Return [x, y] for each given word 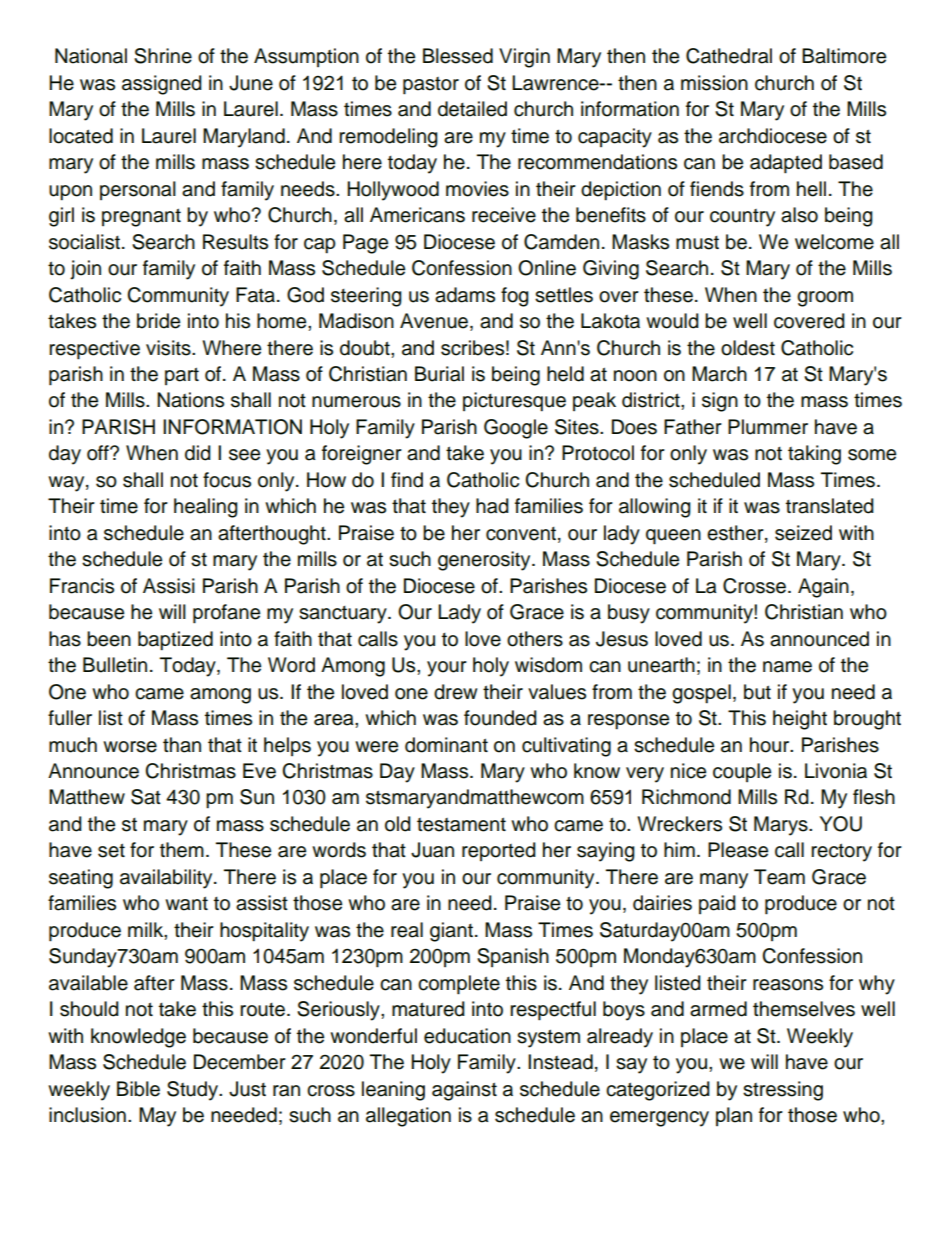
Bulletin [115, 665]
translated [830, 506]
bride [158, 321]
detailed [472, 109]
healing [206, 508]
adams [465, 295]
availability [167, 879]
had [492, 506]
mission [714, 83]
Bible [138, 1089]
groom [825, 299]
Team [779, 877]
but [757, 692]
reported [499, 851]
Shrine [163, 56]
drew [455, 692]
